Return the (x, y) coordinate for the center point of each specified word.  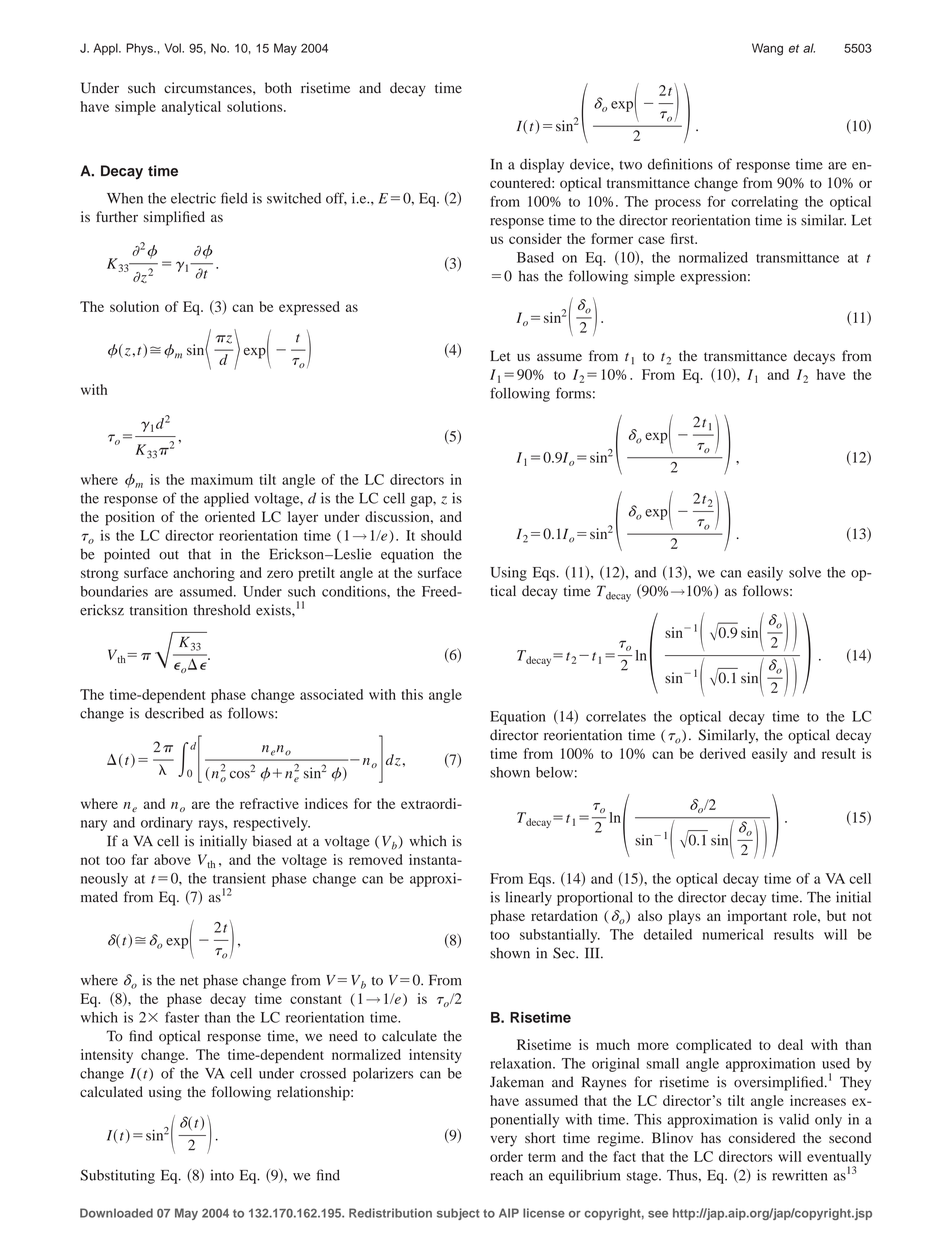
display (542, 165)
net (189, 981)
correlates (616, 716)
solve (805, 572)
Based (535, 257)
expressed (309, 308)
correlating (764, 203)
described (174, 713)
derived (723, 753)
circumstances (209, 87)
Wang (767, 49)
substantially (560, 936)
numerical (733, 934)
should (441, 535)
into (222, 1175)
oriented (230, 516)
